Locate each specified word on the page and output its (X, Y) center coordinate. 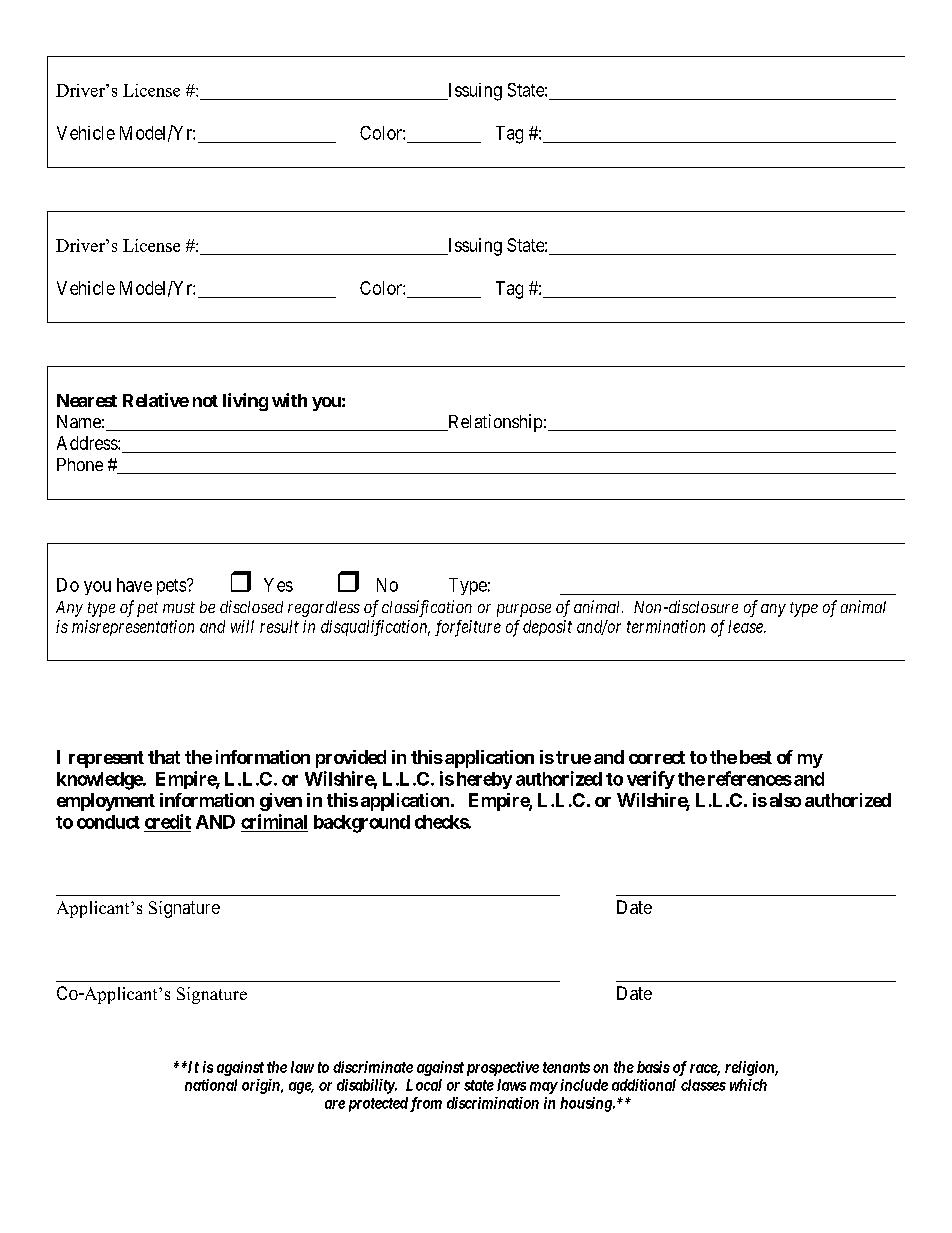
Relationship (494, 423)
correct (657, 757)
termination (666, 626)
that (164, 757)
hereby (484, 780)
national (211, 1085)
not (205, 401)
